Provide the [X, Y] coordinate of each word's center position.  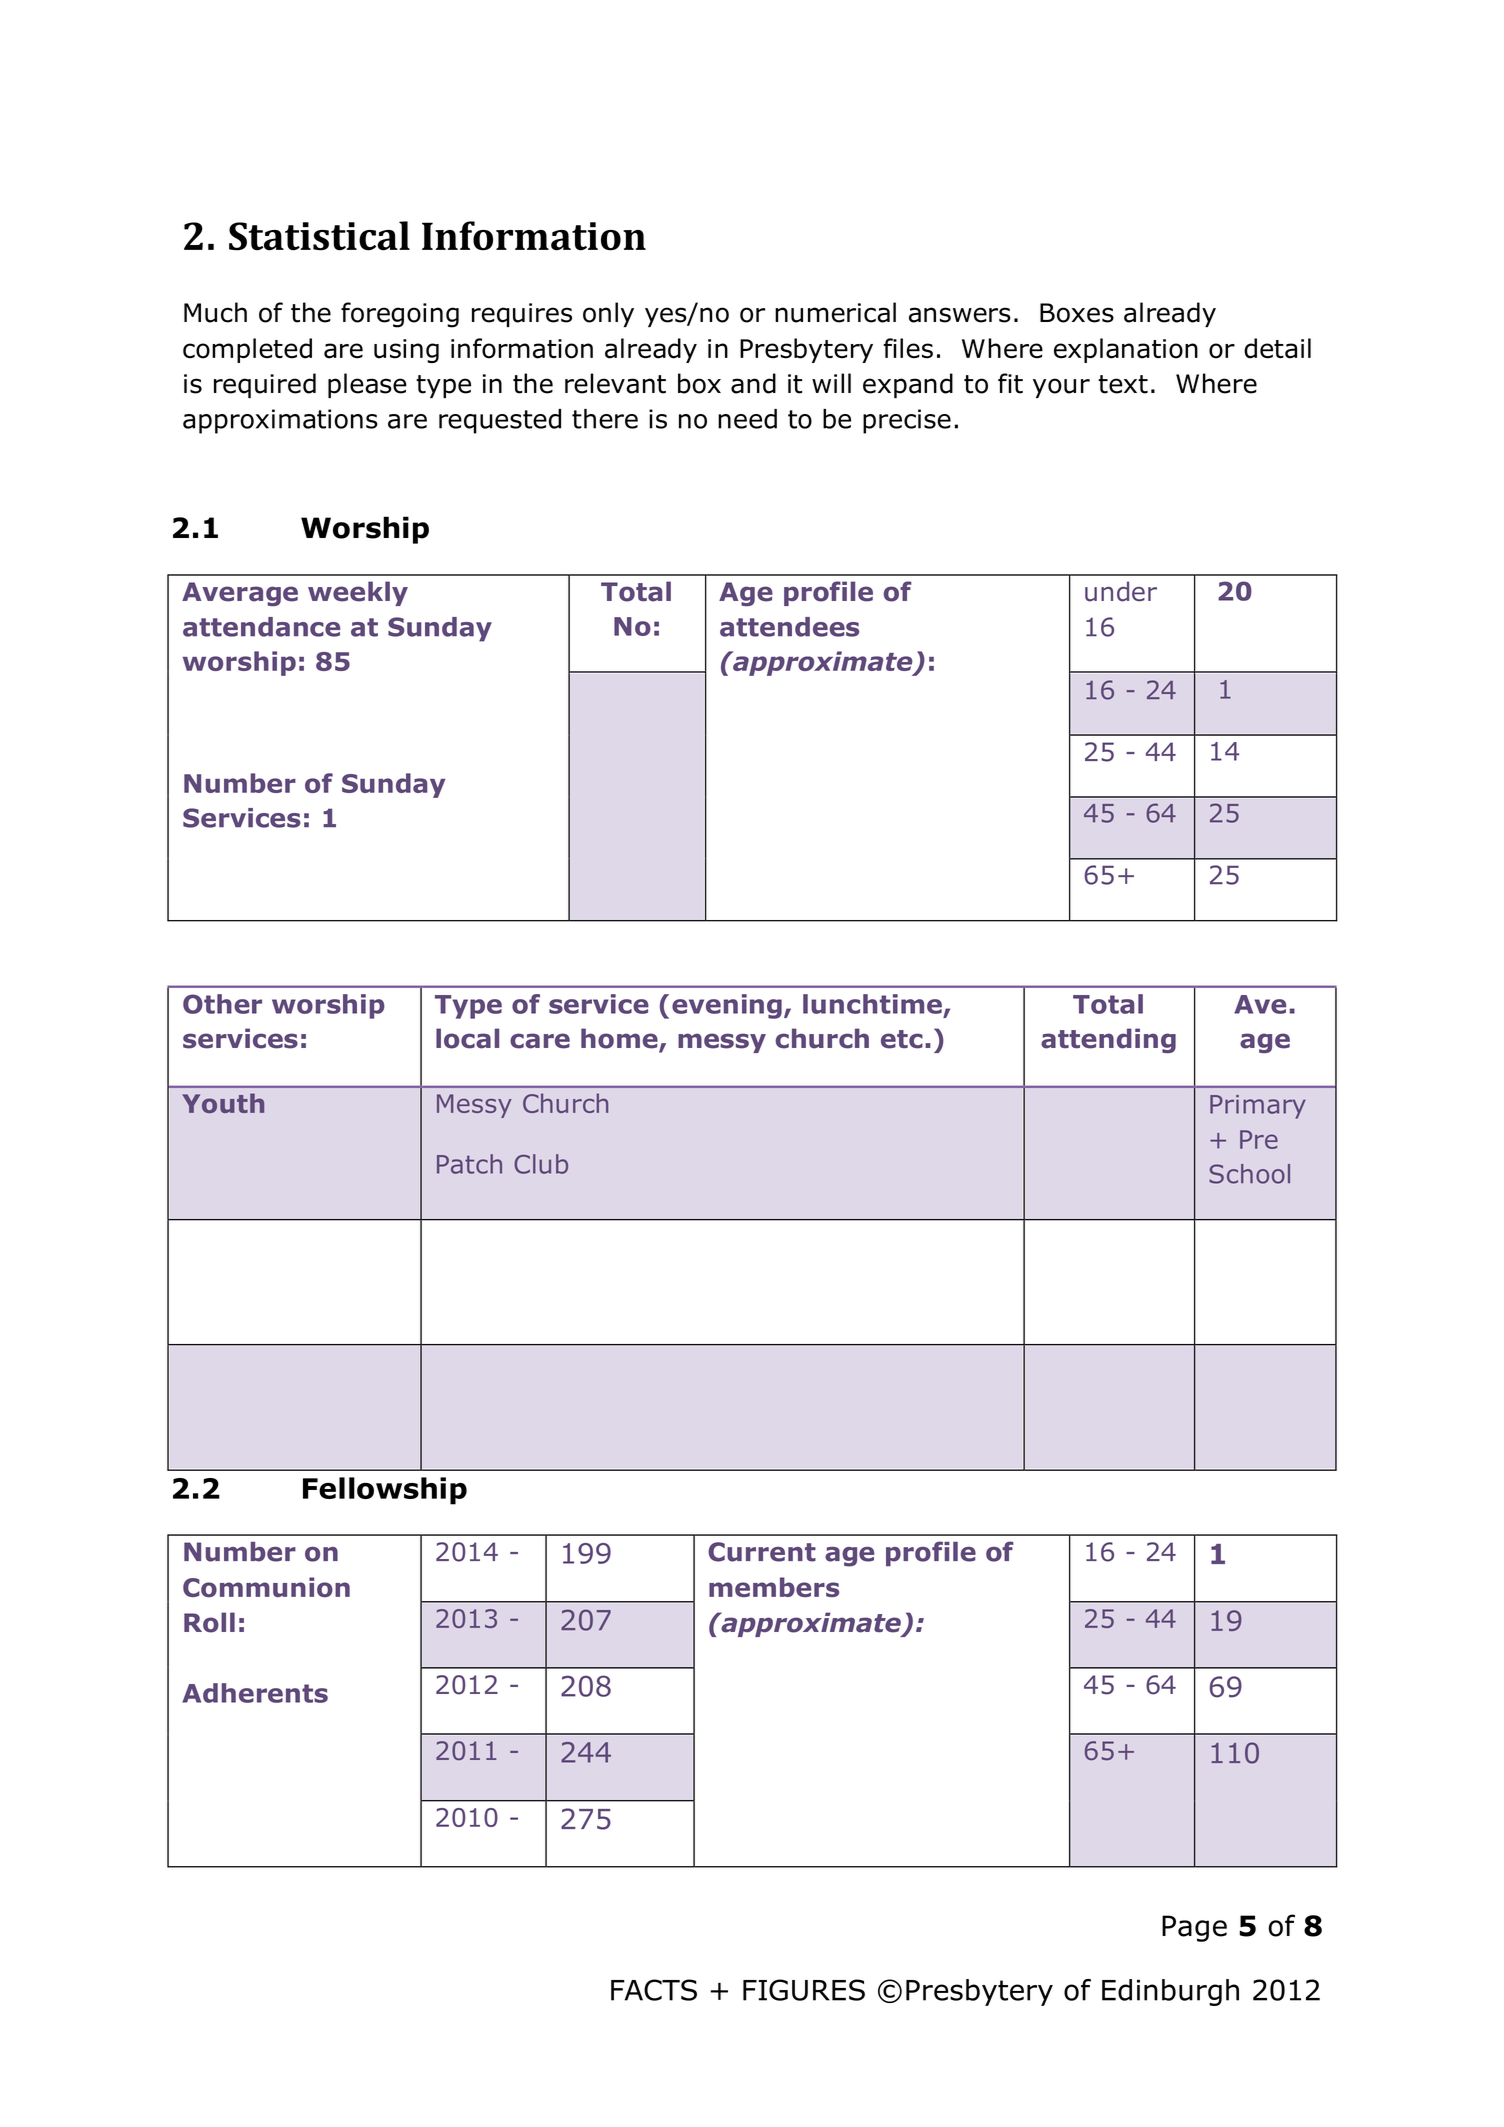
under [1121, 591]
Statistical [319, 236]
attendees [789, 627]
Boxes [1077, 313]
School [1249, 1174]
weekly [358, 593]
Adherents [255, 1693]
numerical [835, 312]
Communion [266, 1587]
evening [727, 1006]
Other [222, 1004]
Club [541, 1164]
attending [1108, 1040]
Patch [469, 1164]
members [774, 1587]
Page [1194, 1928]
